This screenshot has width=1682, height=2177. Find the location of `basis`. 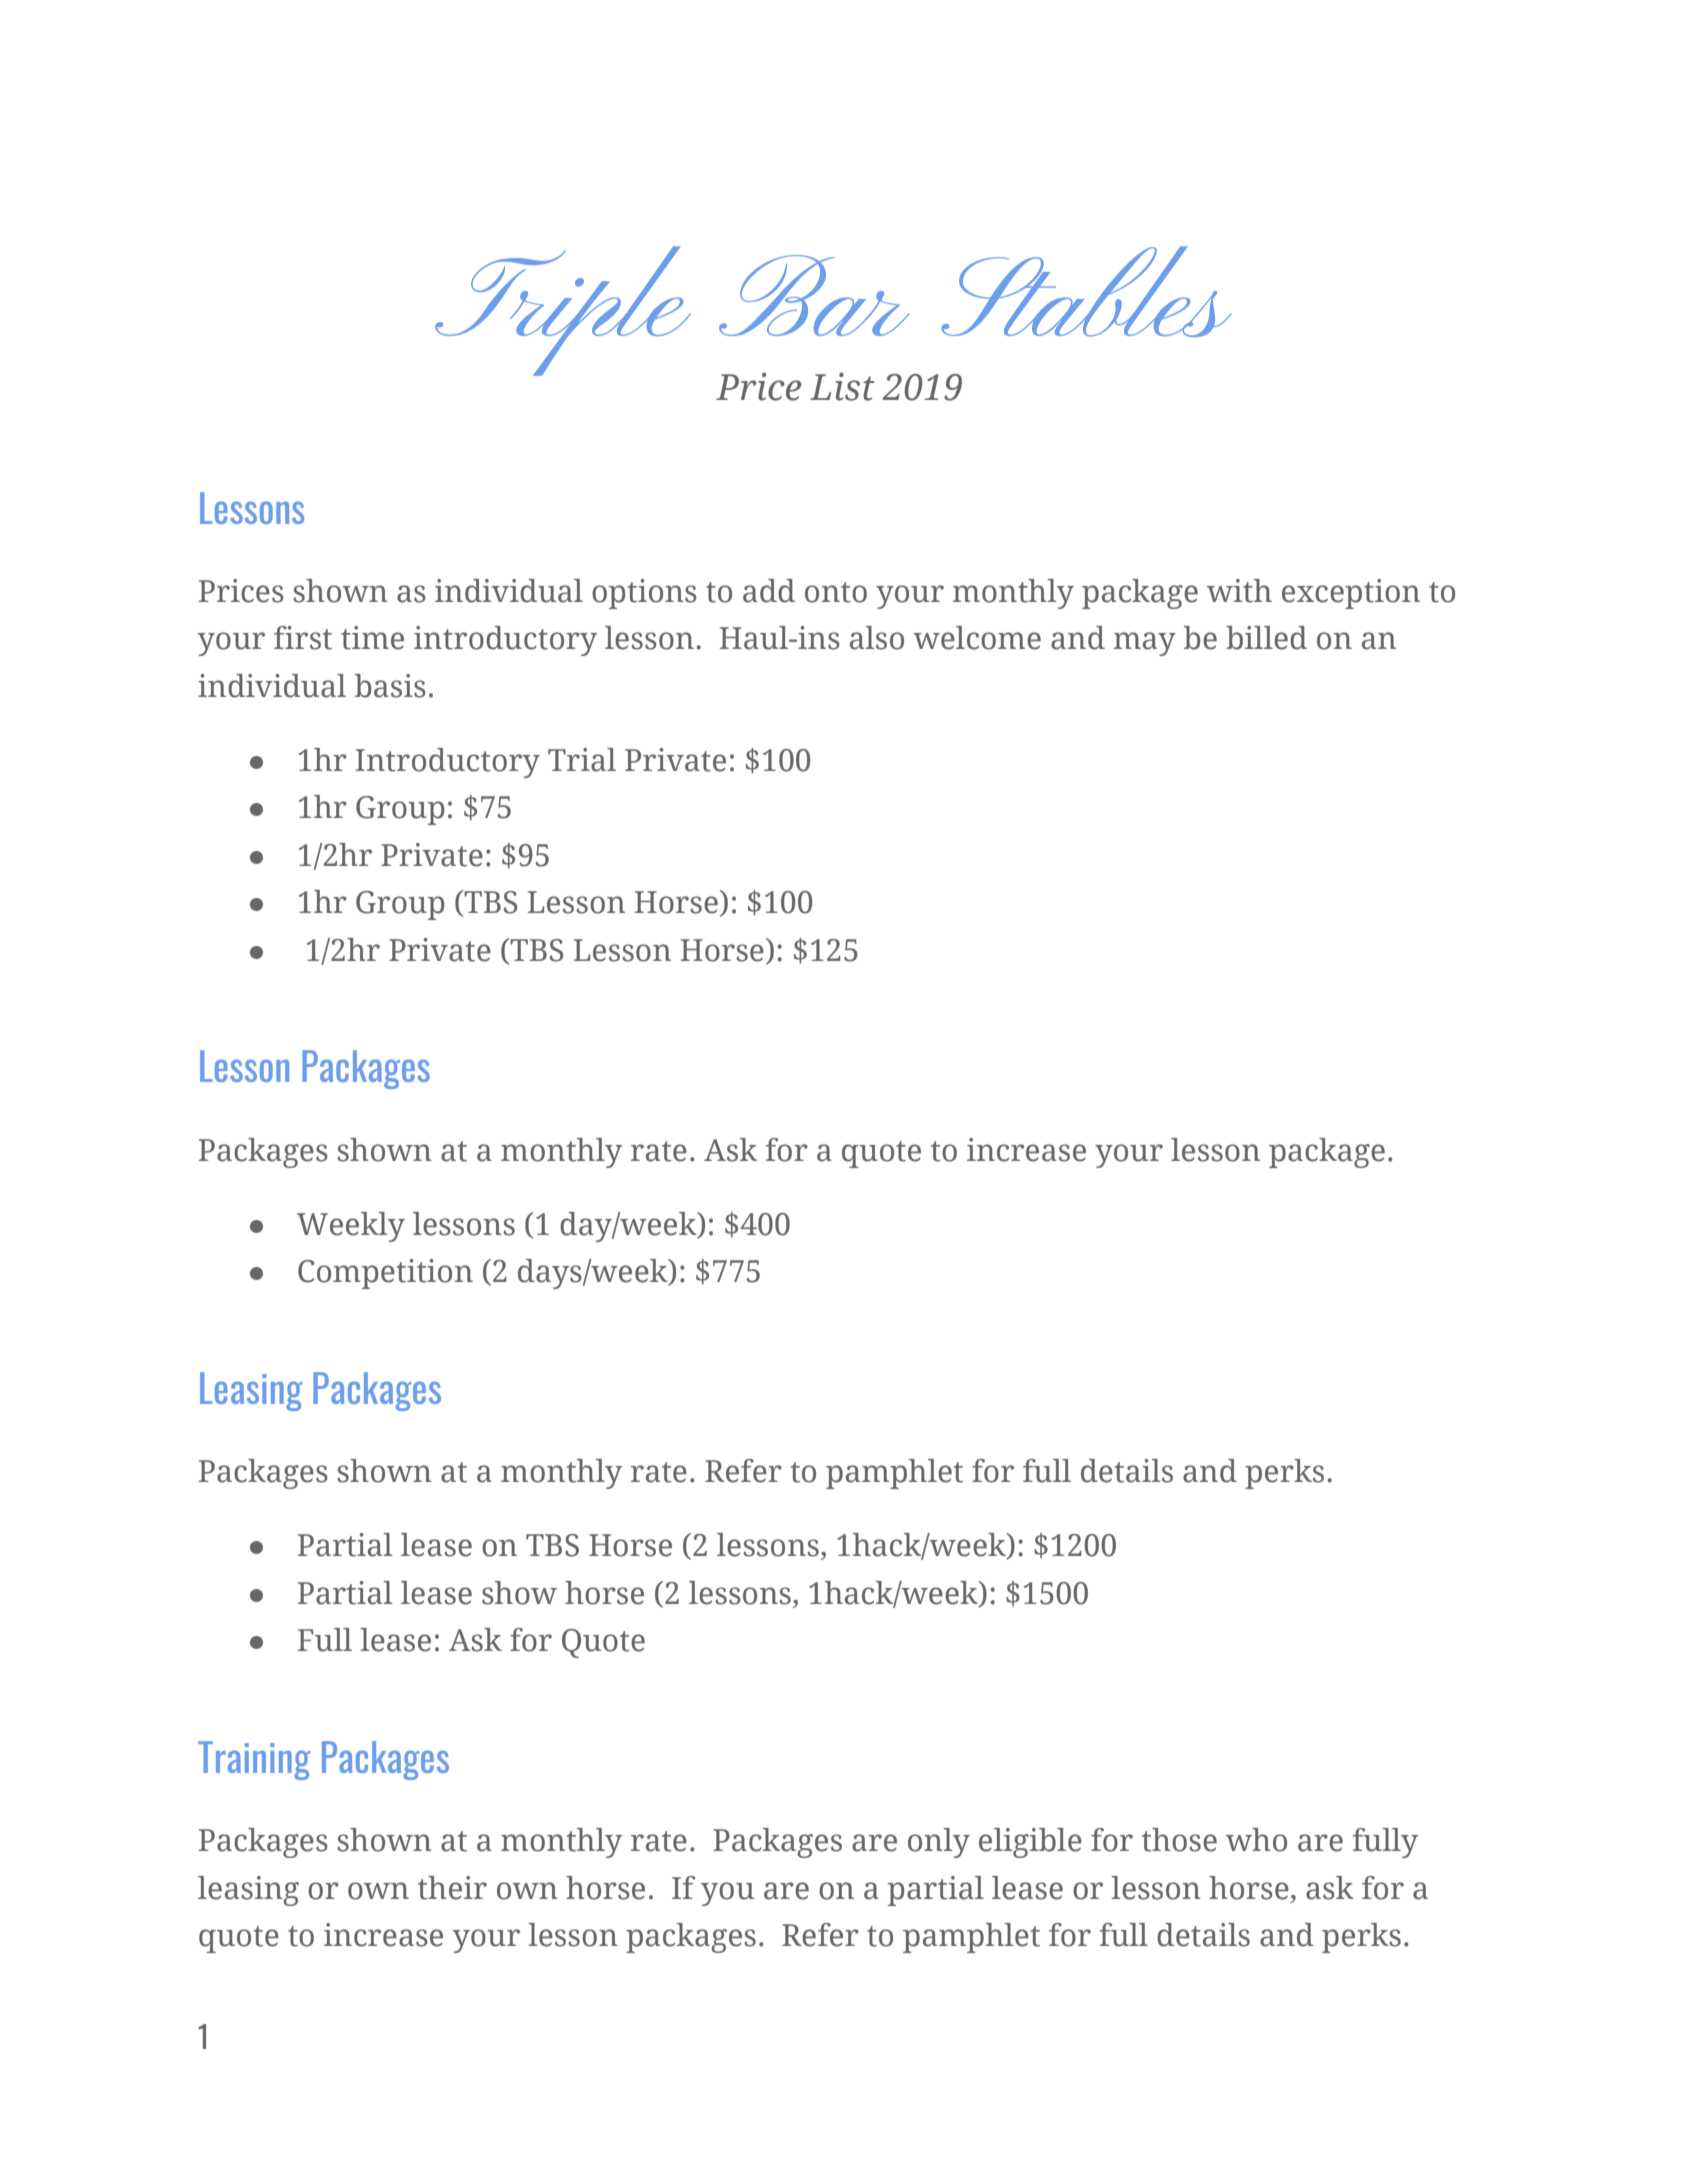

basis is located at coordinates (390, 686).
